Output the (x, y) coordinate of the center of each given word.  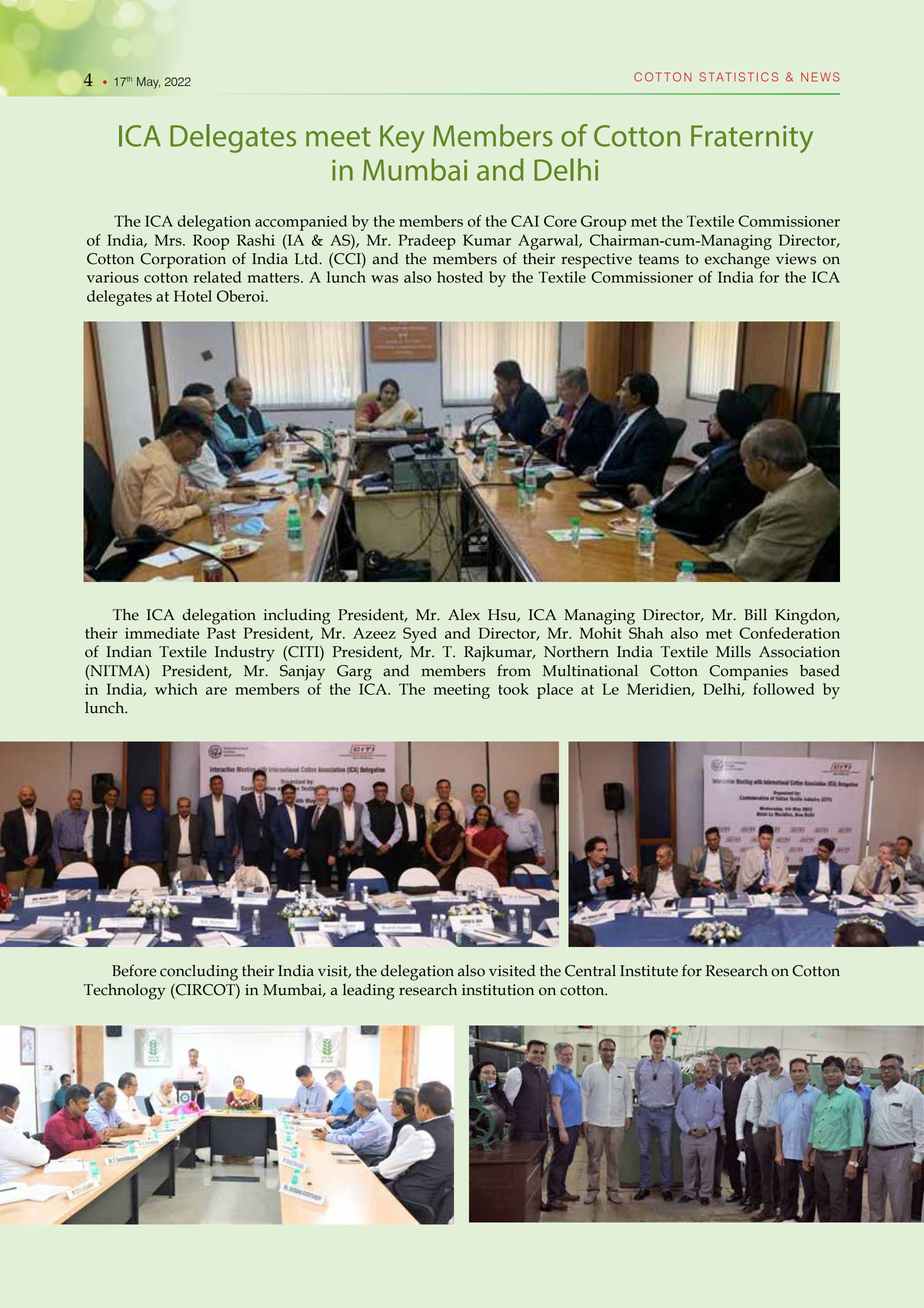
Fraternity (752, 139)
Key (402, 139)
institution (498, 990)
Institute (649, 971)
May (148, 83)
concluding (199, 972)
